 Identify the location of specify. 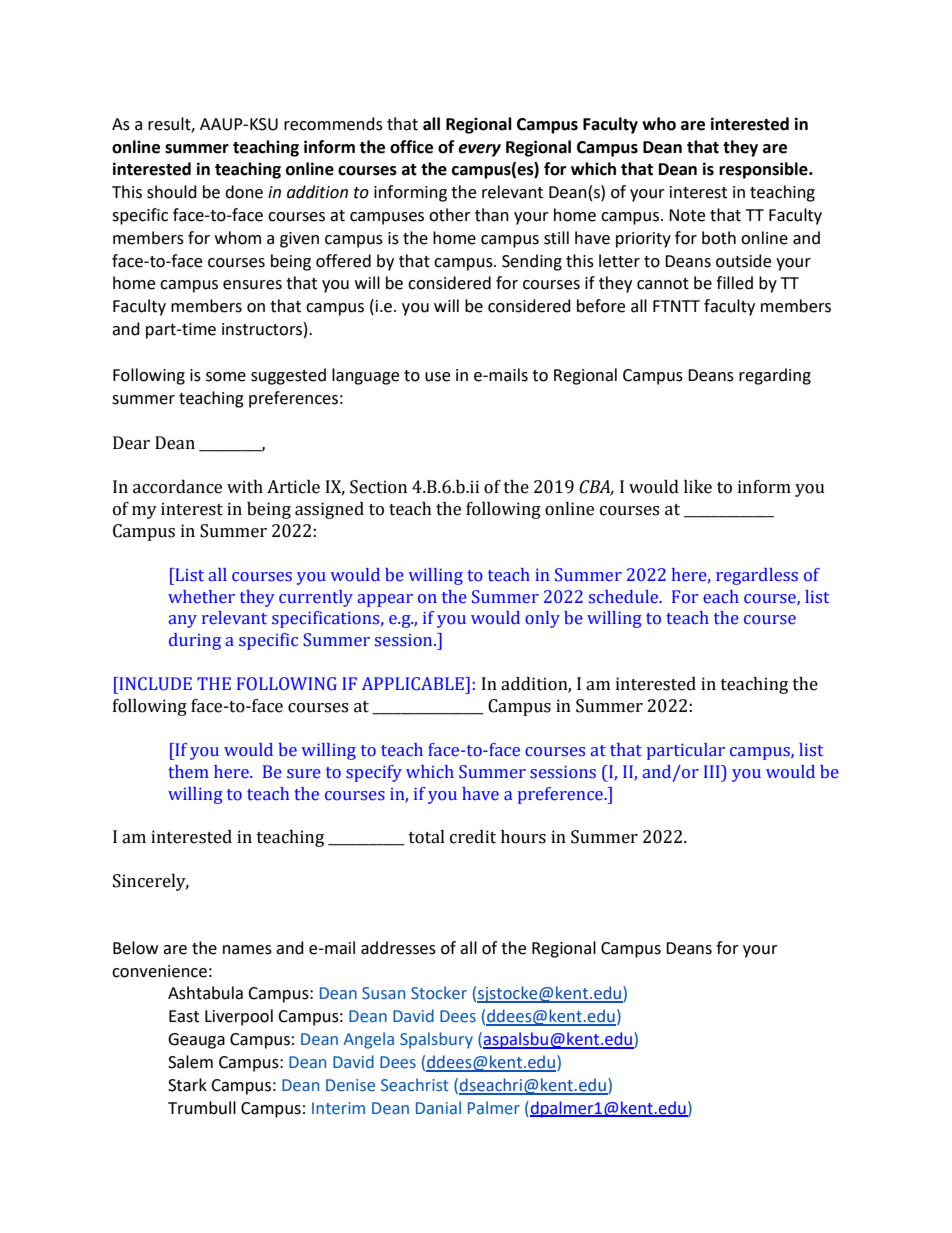
(374, 773).
